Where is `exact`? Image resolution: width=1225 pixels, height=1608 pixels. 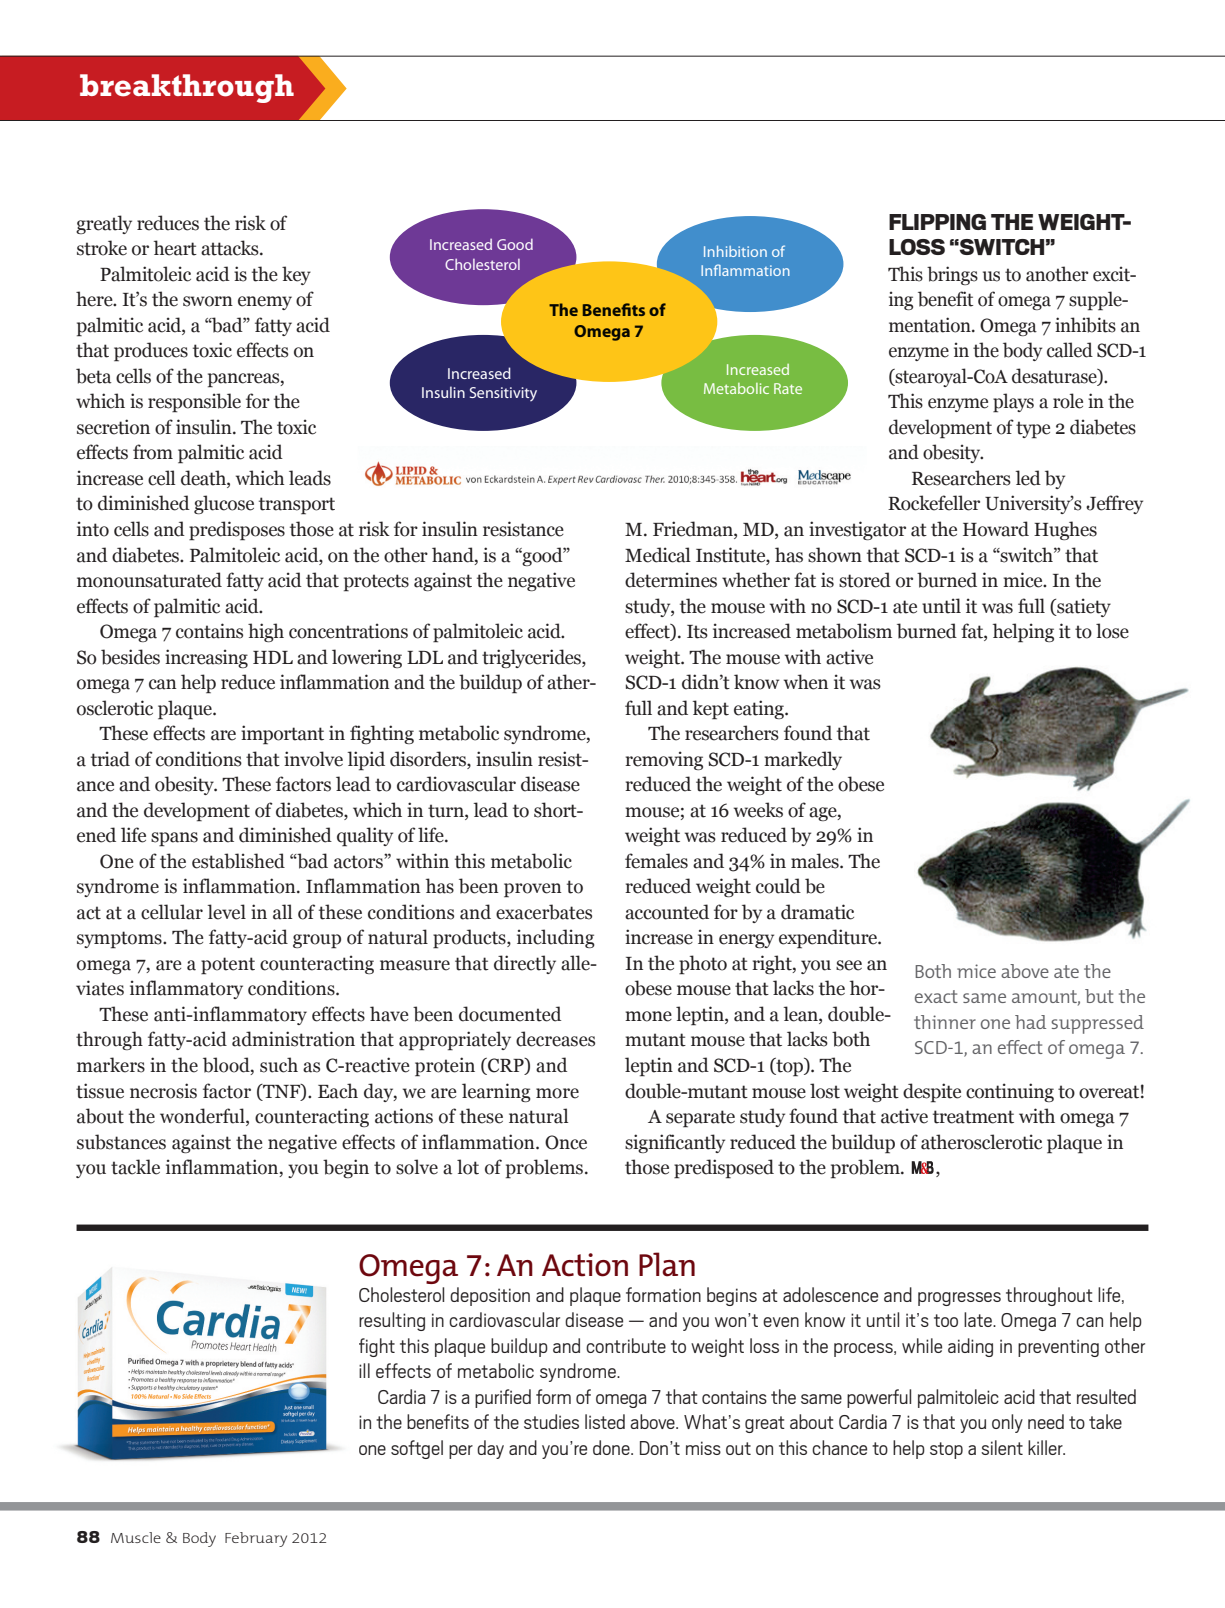 exact is located at coordinates (936, 996).
